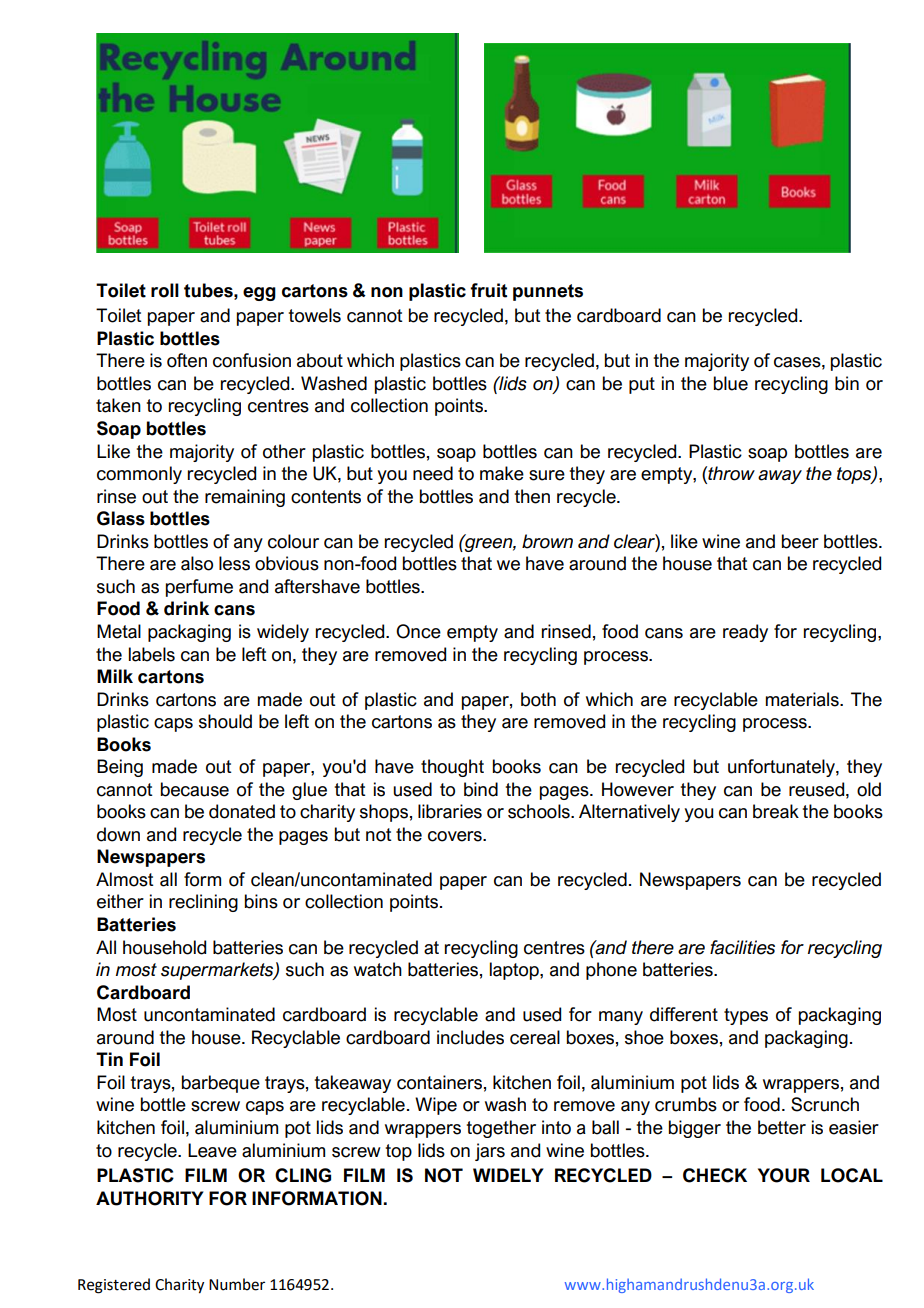  What do you see at coordinates (165, 290) in the image?
I see `roll` at bounding box center [165, 290].
